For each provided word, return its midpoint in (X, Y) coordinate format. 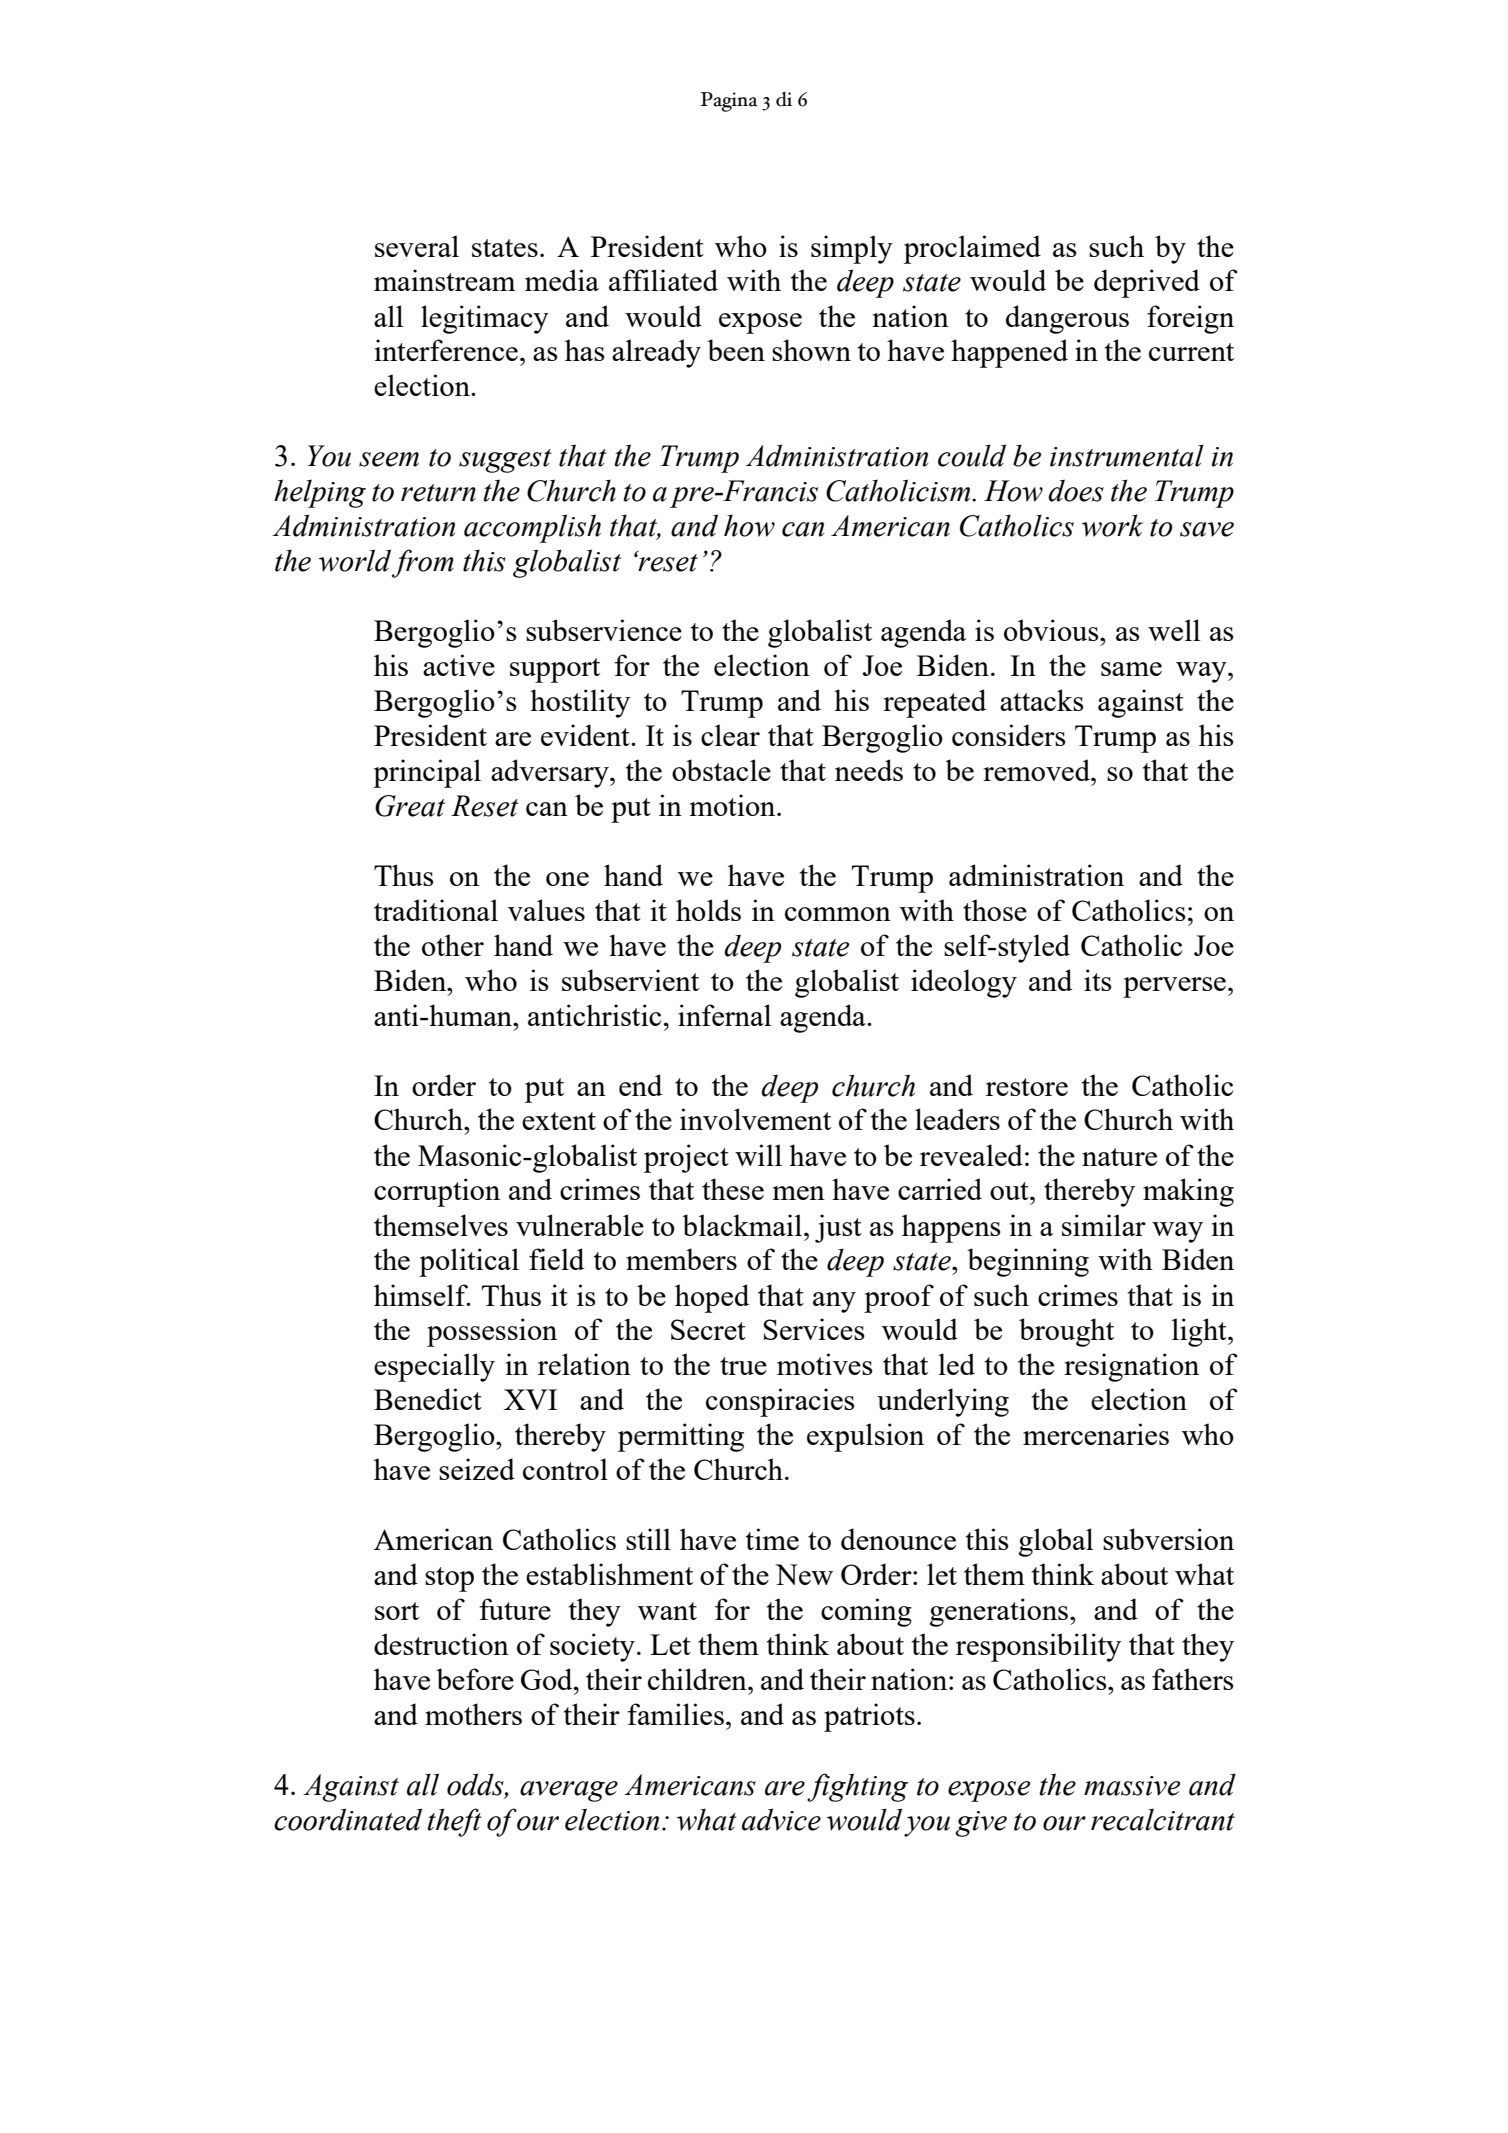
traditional (436, 910)
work (1112, 525)
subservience (604, 630)
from (423, 563)
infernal (724, 1015)
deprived (1147, 283)
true (743, 1366)
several (417, 246)
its (1097, 980)
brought (1066, 1332)
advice (781, 1819)
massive (1132, 1786)
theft (455, 1822)
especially (434, 1367)
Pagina (729, 102)
